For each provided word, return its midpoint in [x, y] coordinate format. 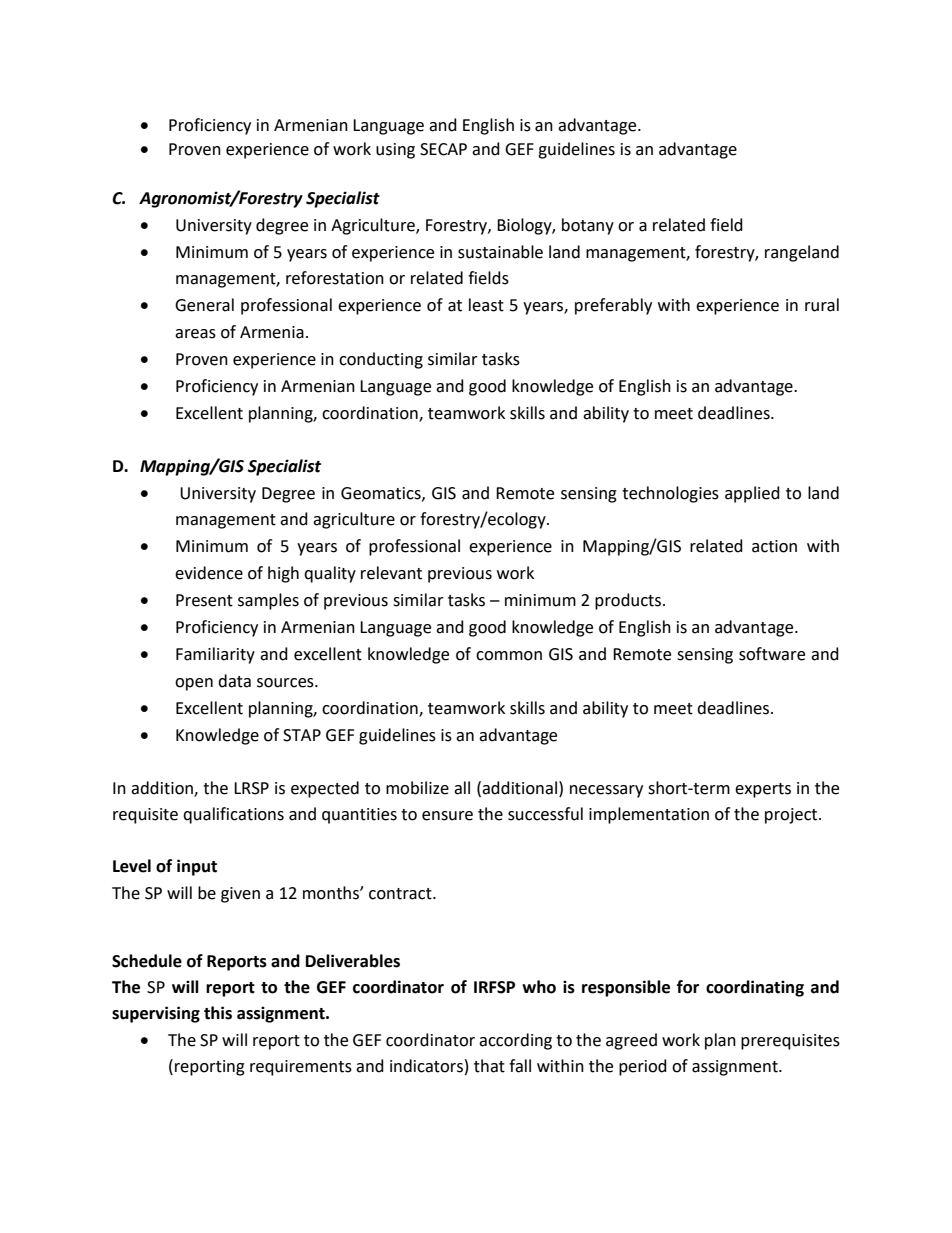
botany [588, 226]
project [792, 816]
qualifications [233, 815]
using [395, 151]
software [772, 654]
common [509, 656]
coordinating [755, 988]
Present [204, 600]
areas [195, 334]
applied [752, 494]
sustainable [500, 252]
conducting [381, 360]
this [218, 1013]
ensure [447, 816]
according [515, 1041]
